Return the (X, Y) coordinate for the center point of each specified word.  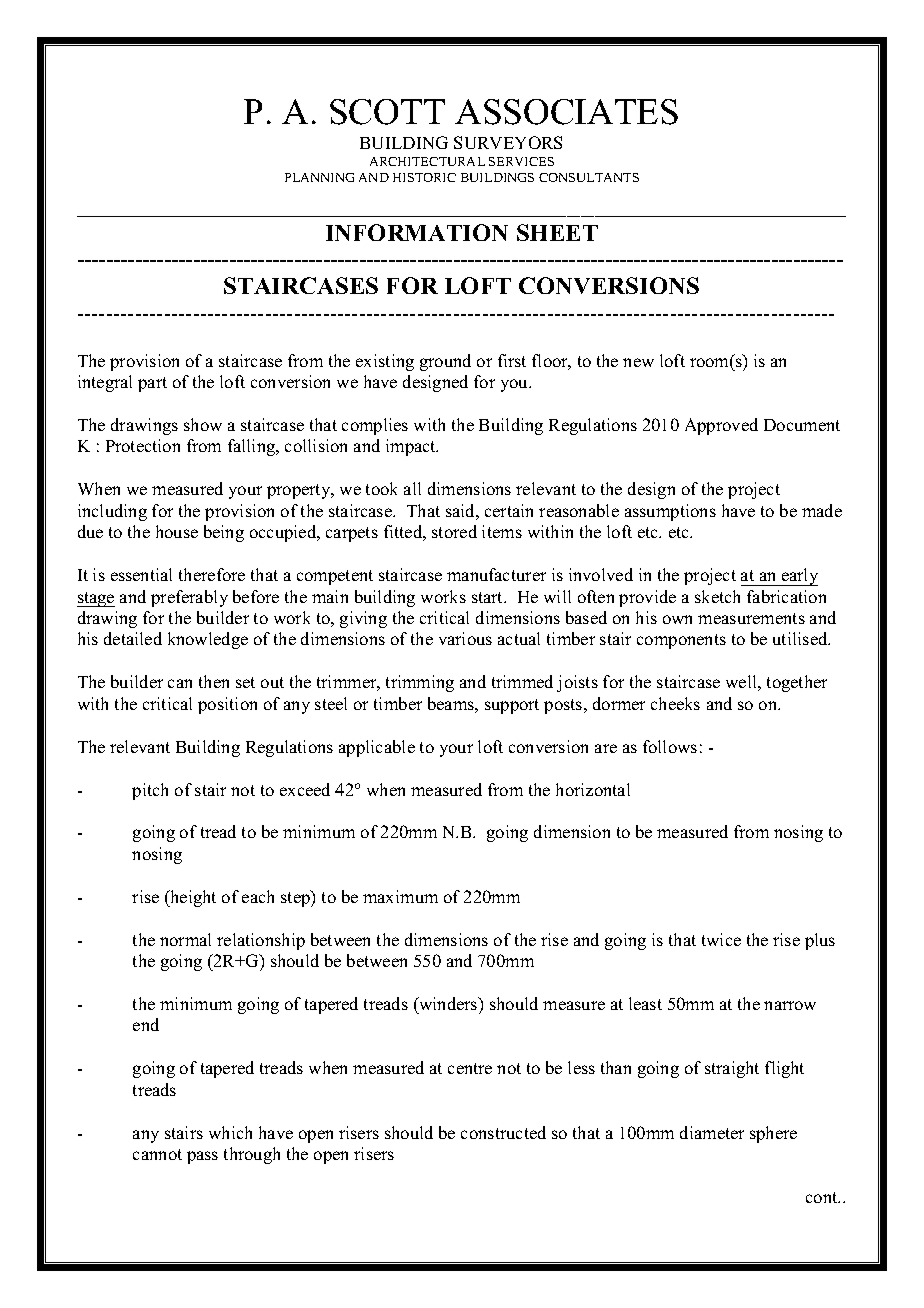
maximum (400, 896)
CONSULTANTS (589, 177)
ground (445, 362)
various (465, 638)
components (681, 641)
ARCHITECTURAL (427, 161)
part (152, 384)
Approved (721, 426)
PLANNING (319, 177)
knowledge (208, 640)
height (192, 898)
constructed (503, 1132)
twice (721, 939)
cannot (157, 1154)
